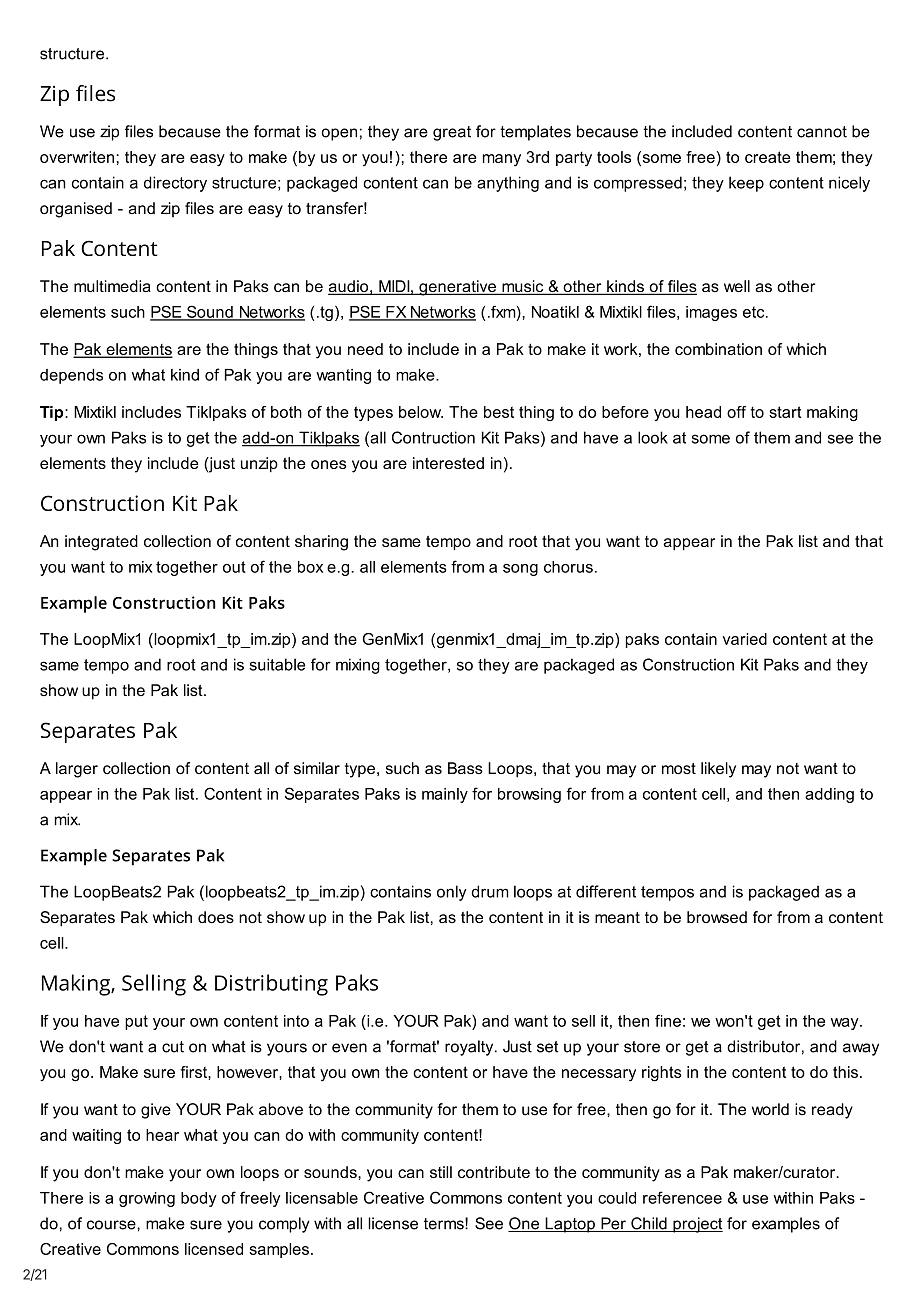 This page has height=1308, width=924. Describe the element at coordinates (502, 160) in the page. I see `many` at that location.
